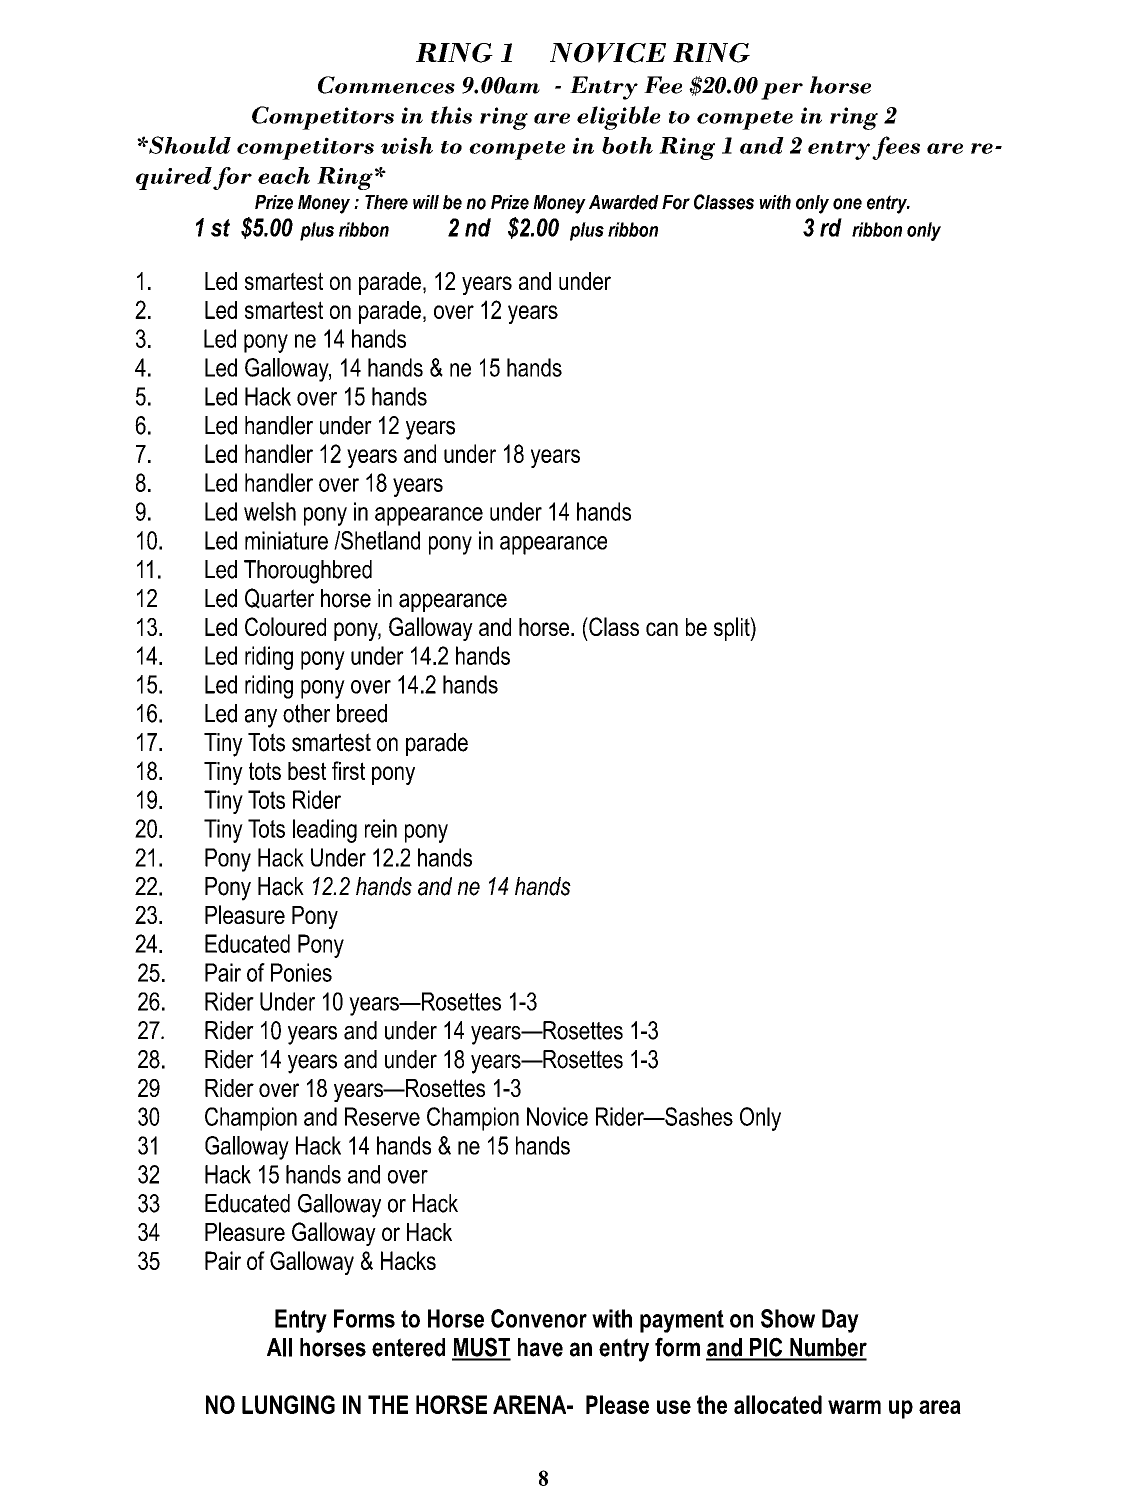 This screenshot has height=1510, width=1134. What do you see at coordinates (270, 511) in the screenshot?
I see `welsh` at bounding box center [270, 511].
